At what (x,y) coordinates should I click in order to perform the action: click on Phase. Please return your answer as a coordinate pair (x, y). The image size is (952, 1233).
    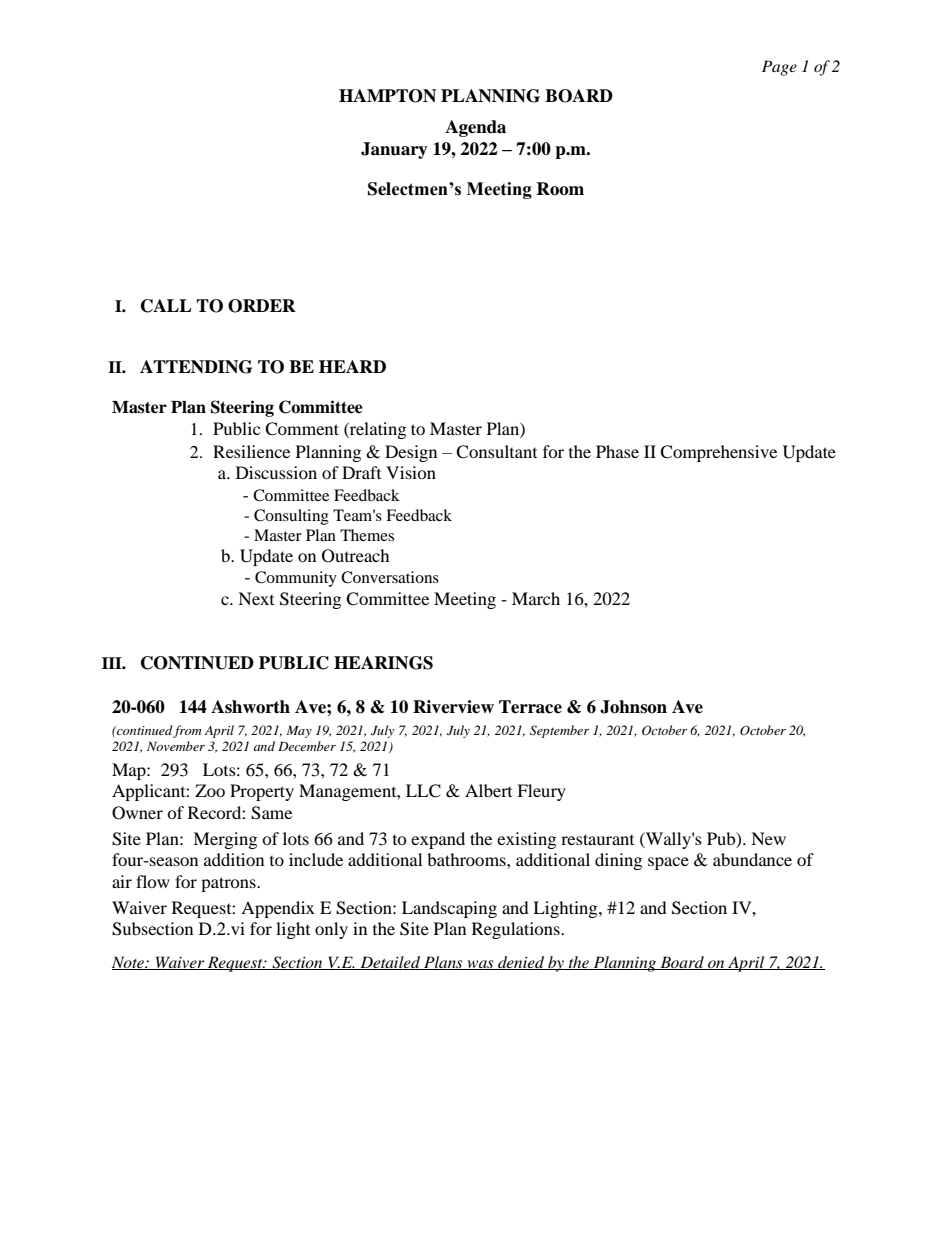
    Looking at the image, I should click on (617, 451).
